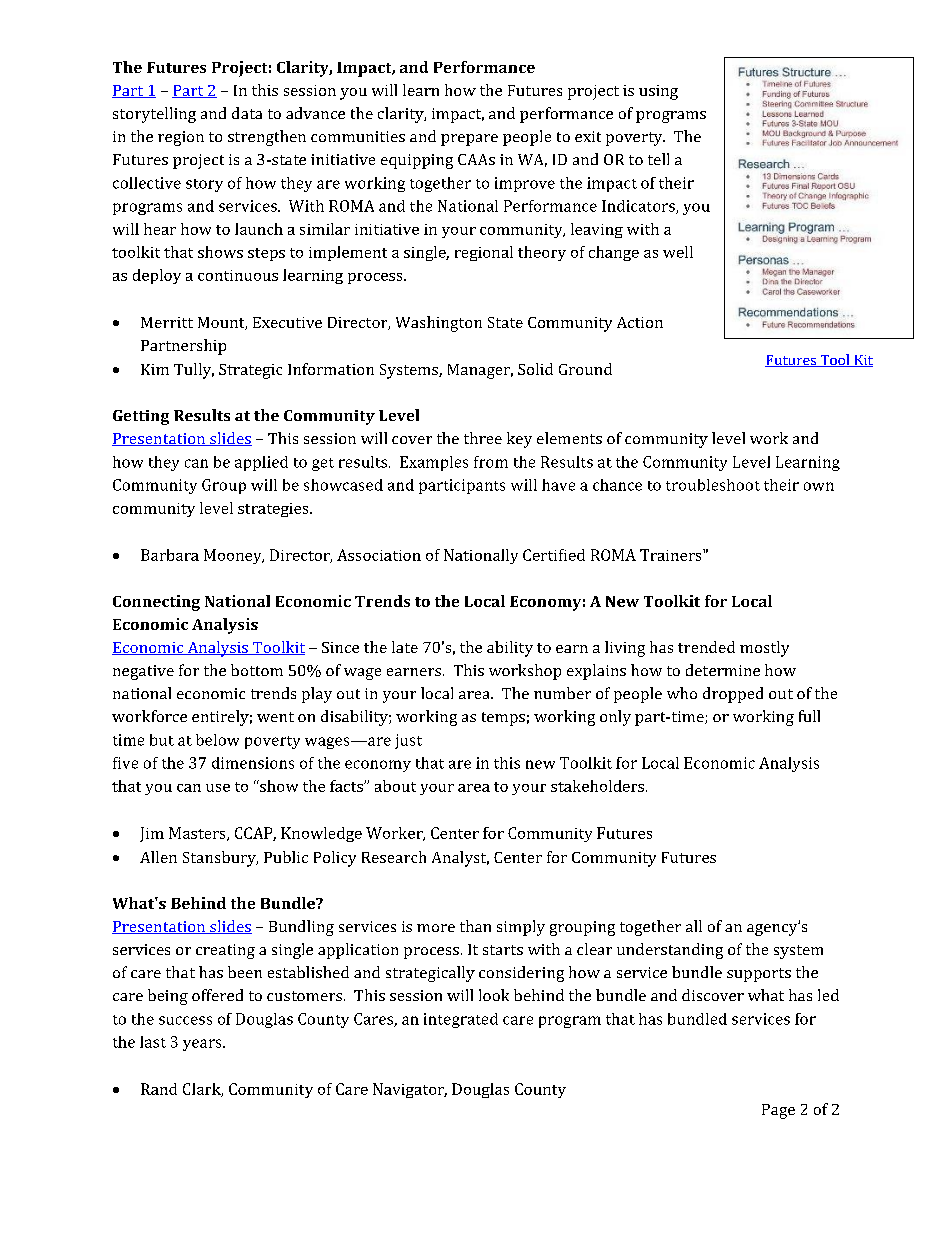 The width and height of the screenshot is (952, 1233). Describe the element at coordinates (203, 1045) in the screenshot. I see `years` at that location.
